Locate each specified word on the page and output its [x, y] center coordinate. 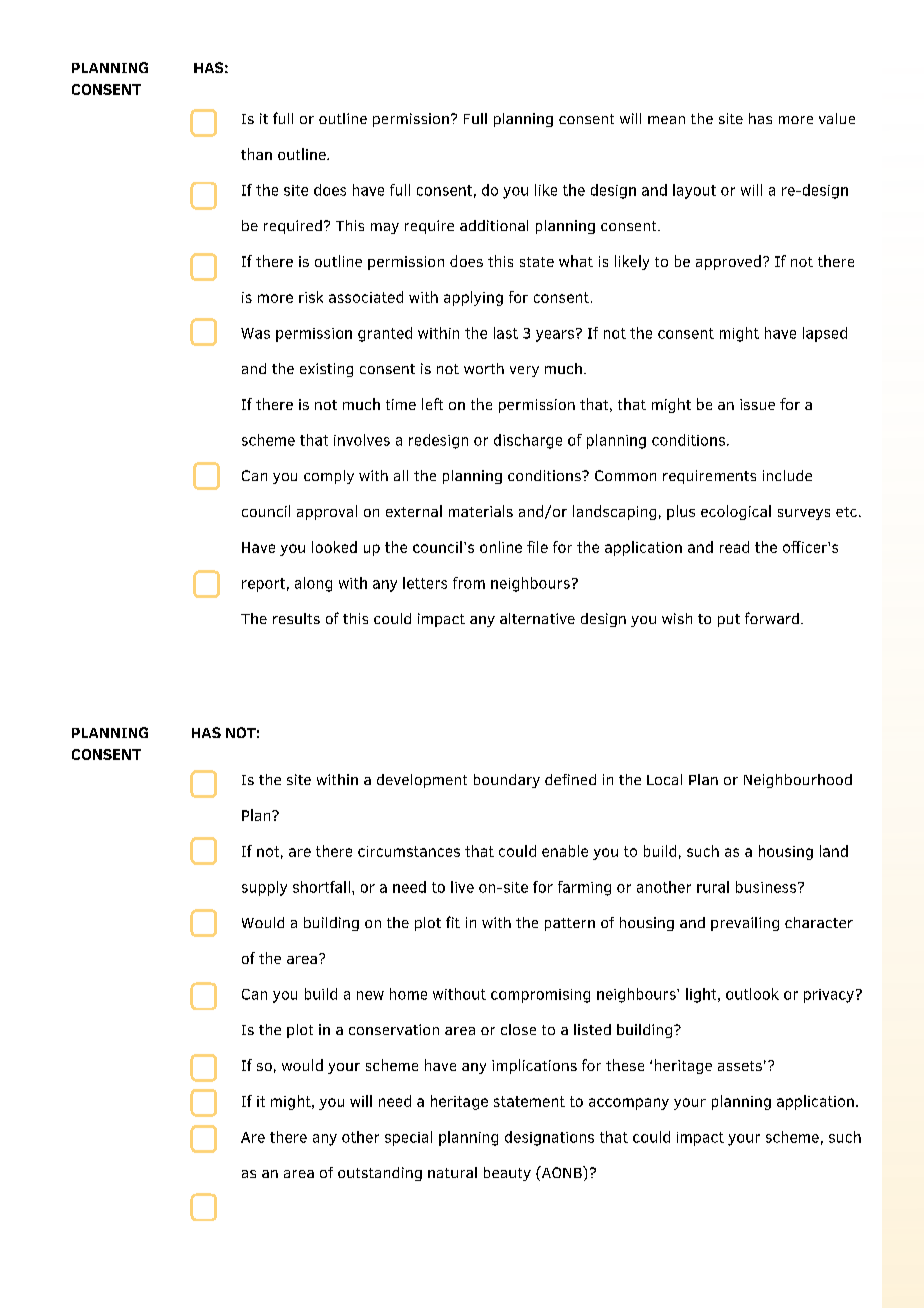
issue [757, 404]
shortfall [321, 887]
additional [494, 225]
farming [584, 888]
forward [772, 618]
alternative [537, 618]
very [524, 371]
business [767, 887]
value [837, 118]
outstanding [380, 1174]
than [256, 154]
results [296, 618]
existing [326, 370]
